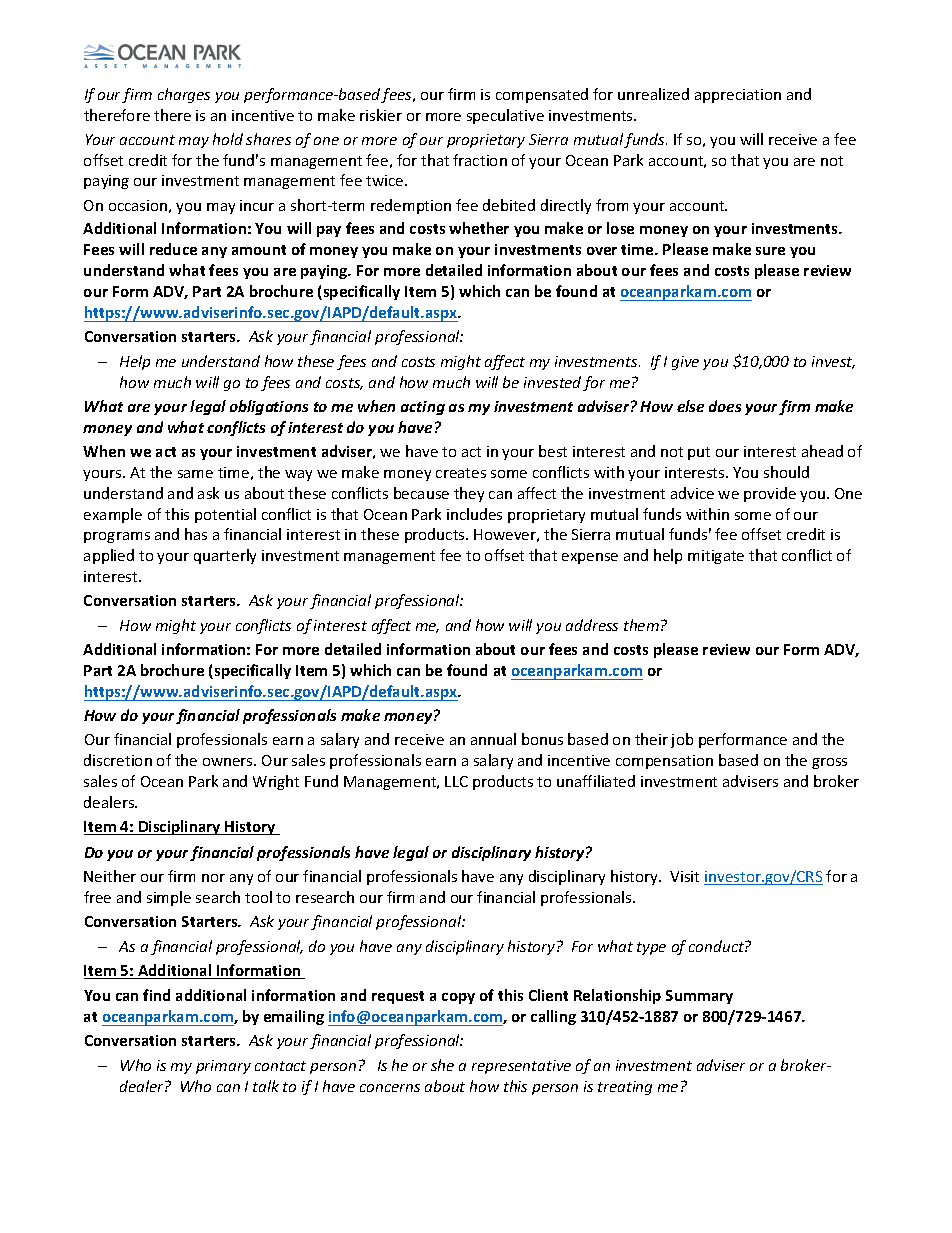  What do you see at coordinates (505, 116) in the document?
I see `speculative` at bounding box center [505, 116].
